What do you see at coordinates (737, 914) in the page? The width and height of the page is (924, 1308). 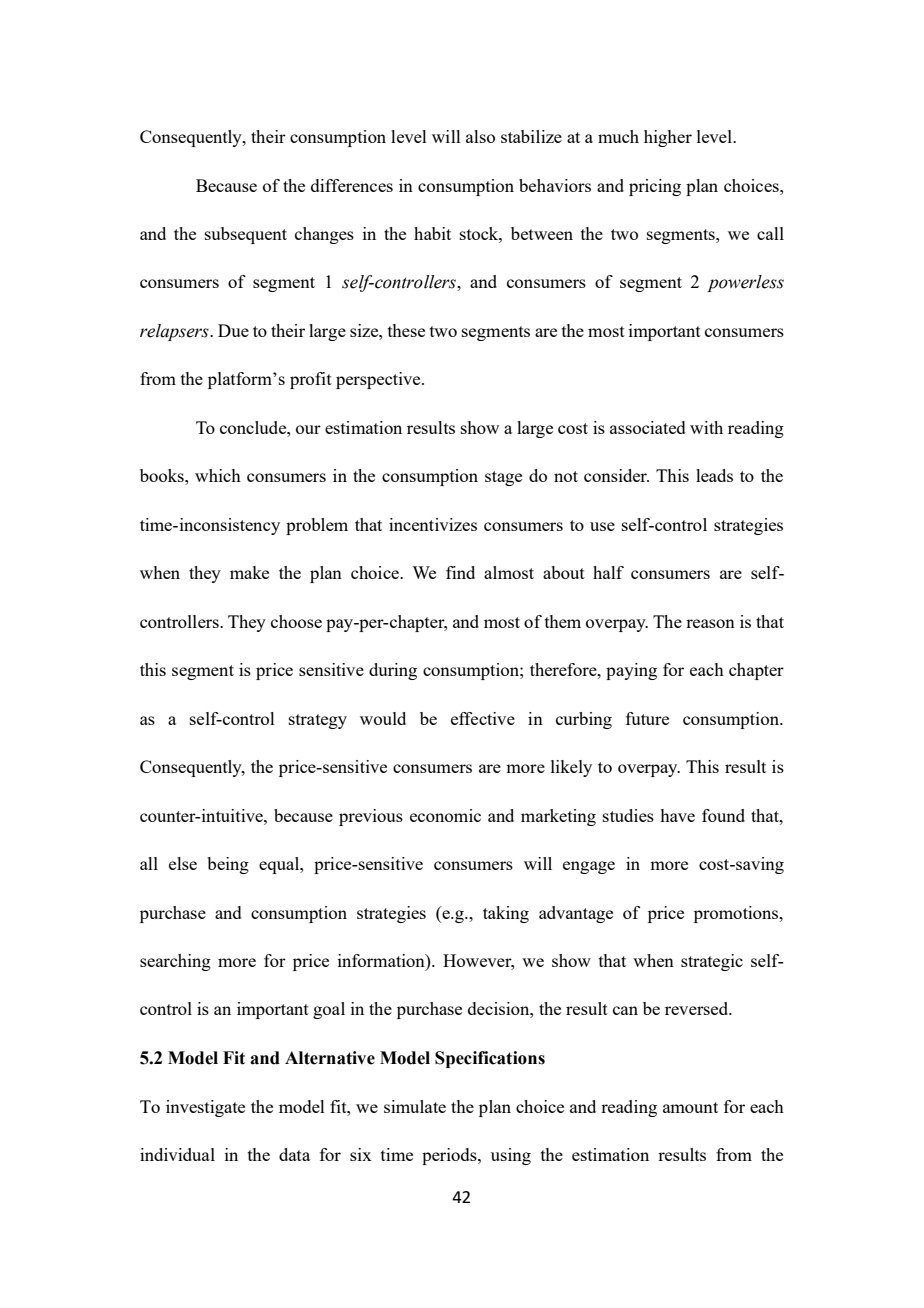 I see `promotions` at bounding box center [737, 914].
